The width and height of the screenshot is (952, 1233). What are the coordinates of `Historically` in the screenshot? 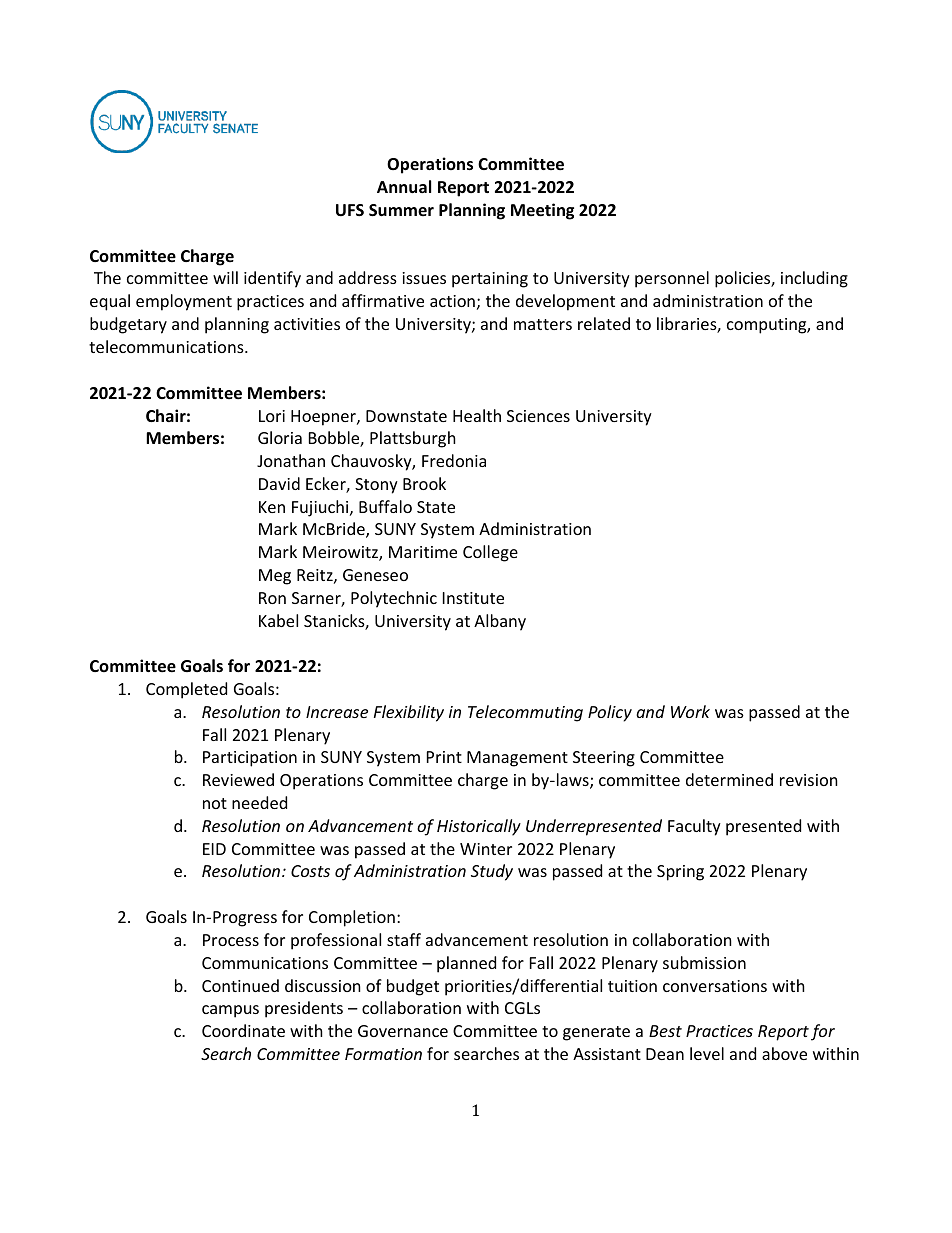 It's located at (479, 827).
